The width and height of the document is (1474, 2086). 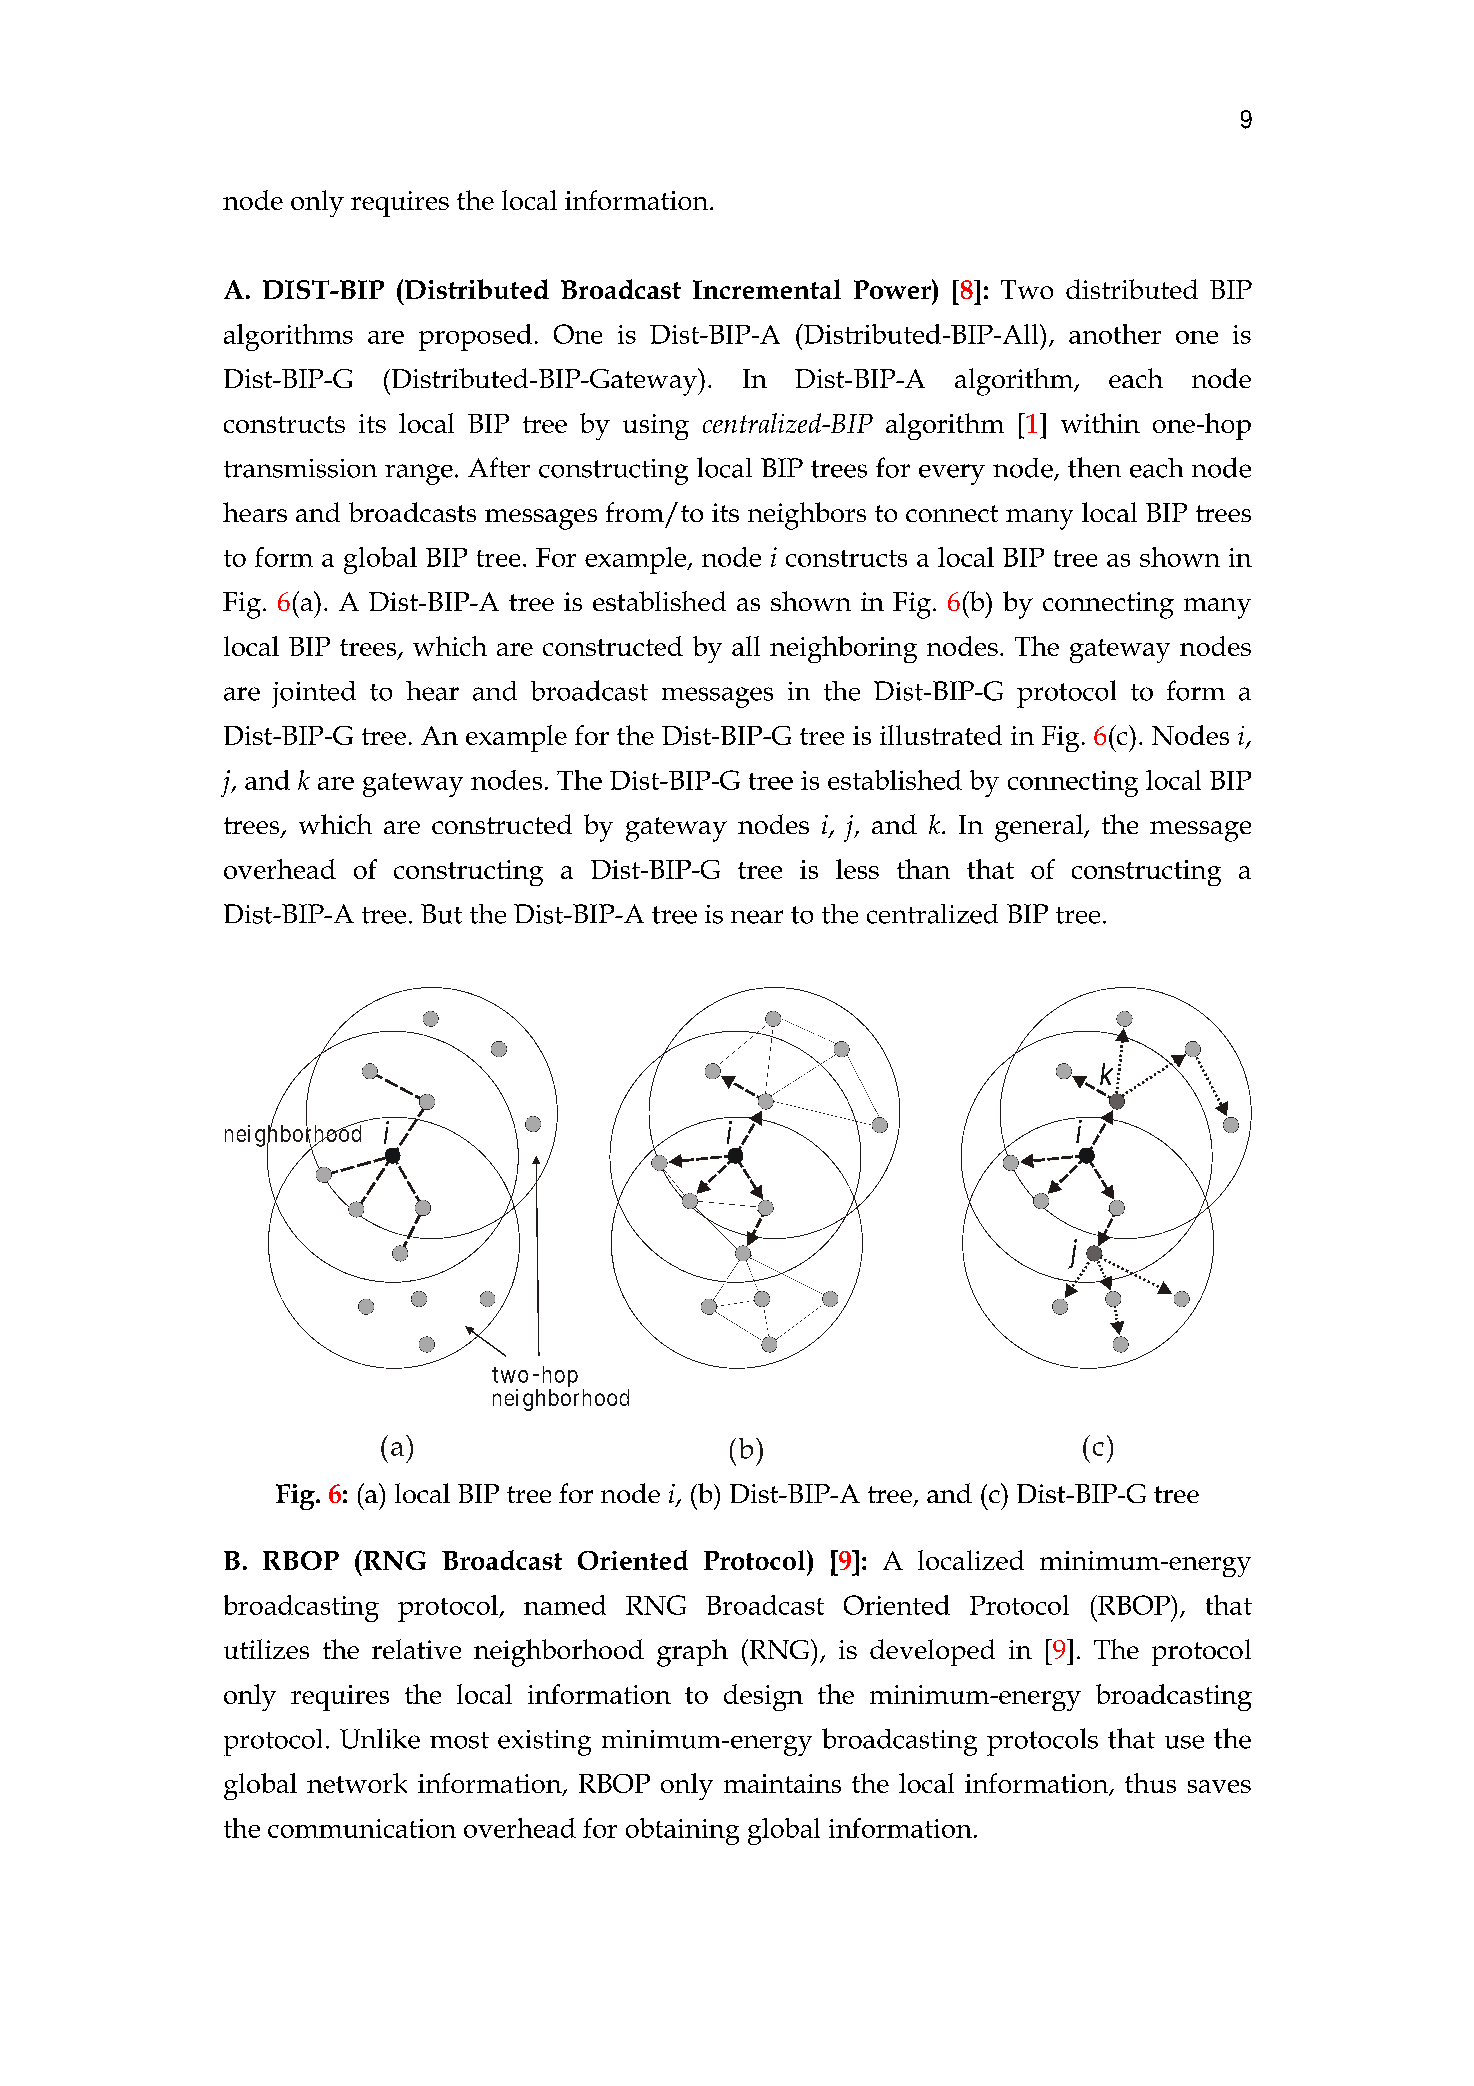 I want to click on named, so click(x=565, y=1605).
